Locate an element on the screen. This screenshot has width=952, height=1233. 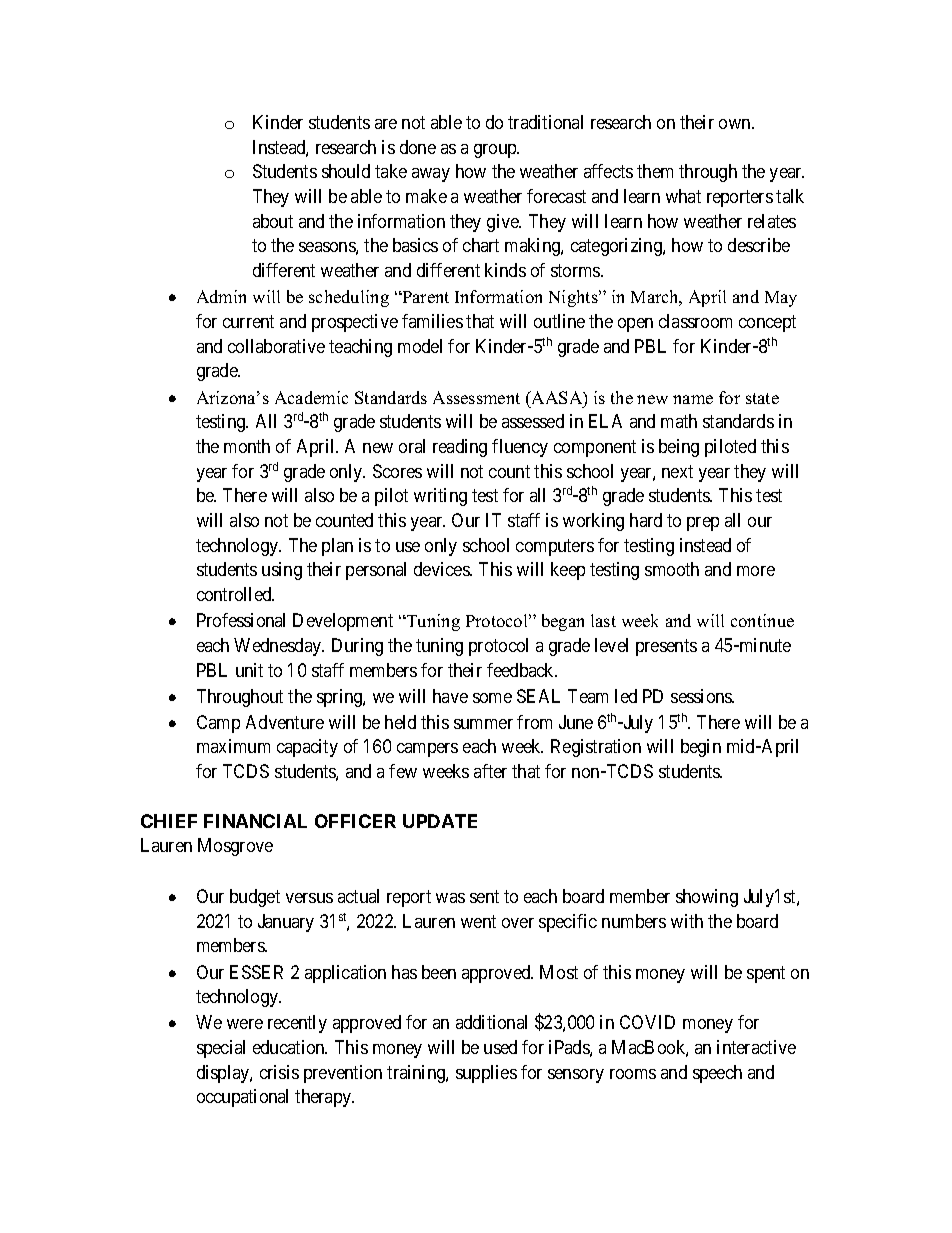
Assessment is located at coordinates (476, 397).
